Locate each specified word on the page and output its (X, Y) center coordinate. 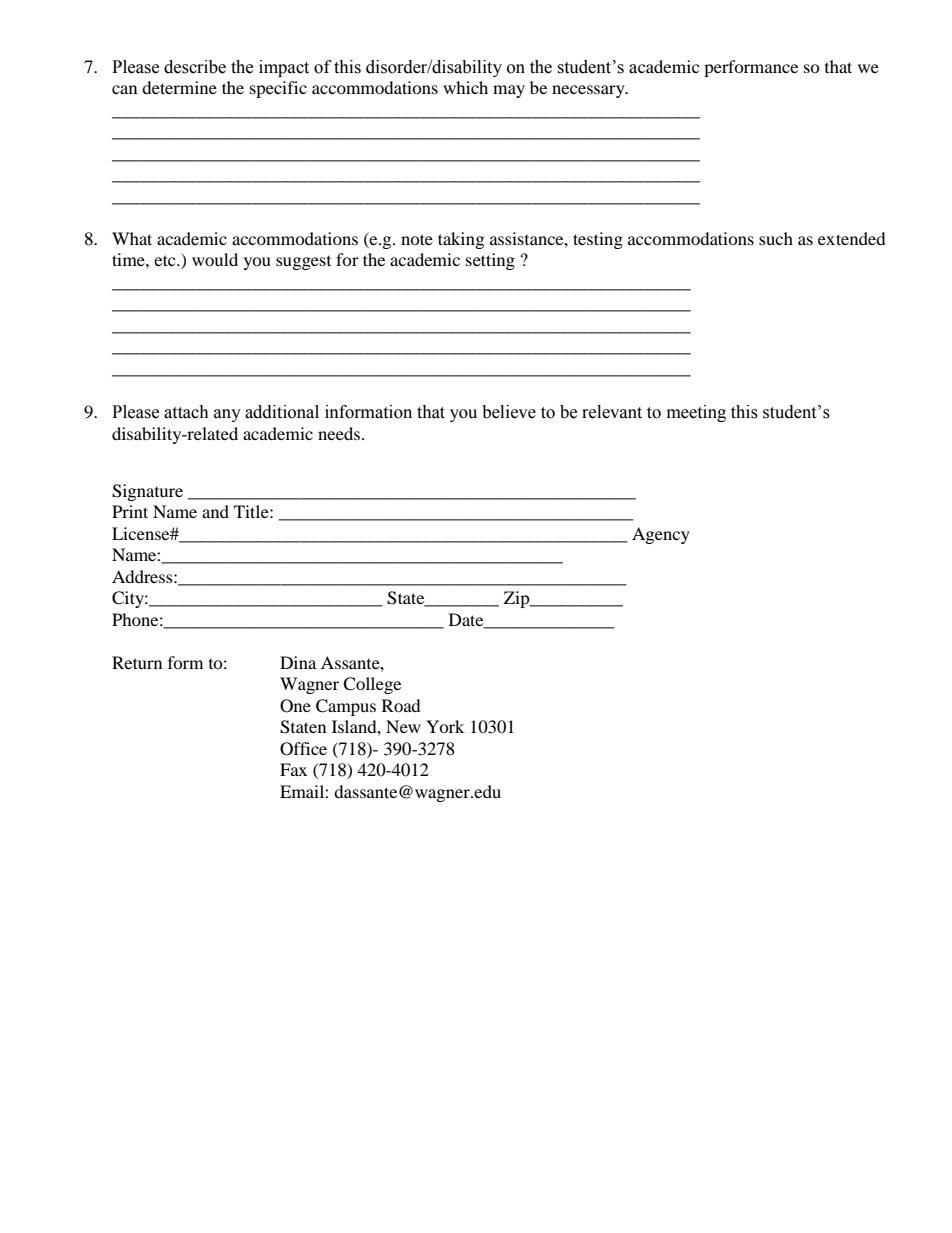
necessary (589, 91)
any (227, 415)
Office (303, 749)
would (215, 259)
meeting (696, 413)
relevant (612, 412)
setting (490, 261)
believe (509, 412)
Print (130, 511)
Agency (661, 535)
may (509, 91)
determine (179, 87)
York (445, 726)
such (776, 238)
